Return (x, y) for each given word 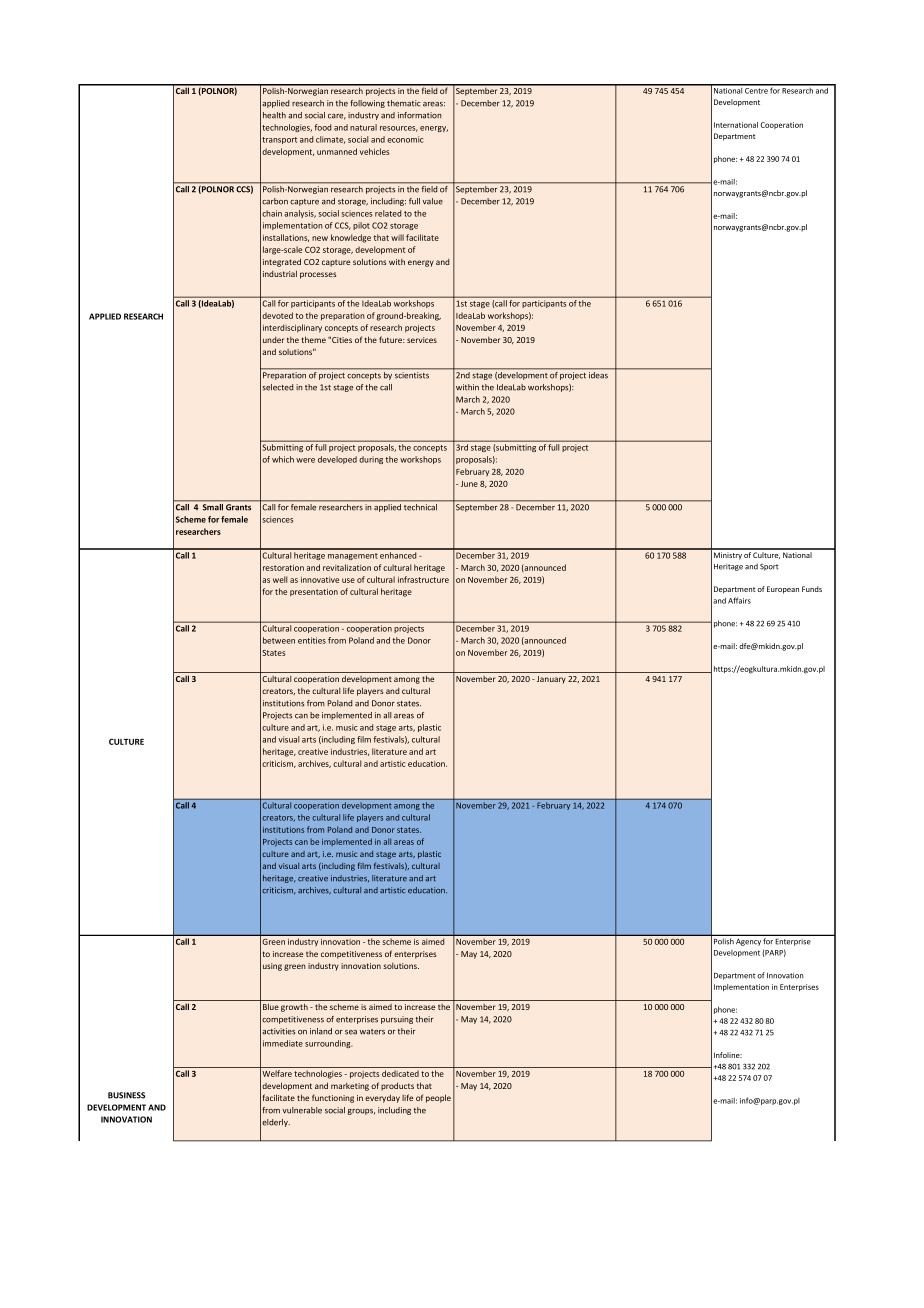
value (433, 201)
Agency (748, 942)
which (283, 459)
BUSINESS (126, 1095)
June (469, 484)
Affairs (739, 600)
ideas (598, 374)
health (274, 115)
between (279, 640)
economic (405, 139)
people (438, 1098)
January (551, 680)
